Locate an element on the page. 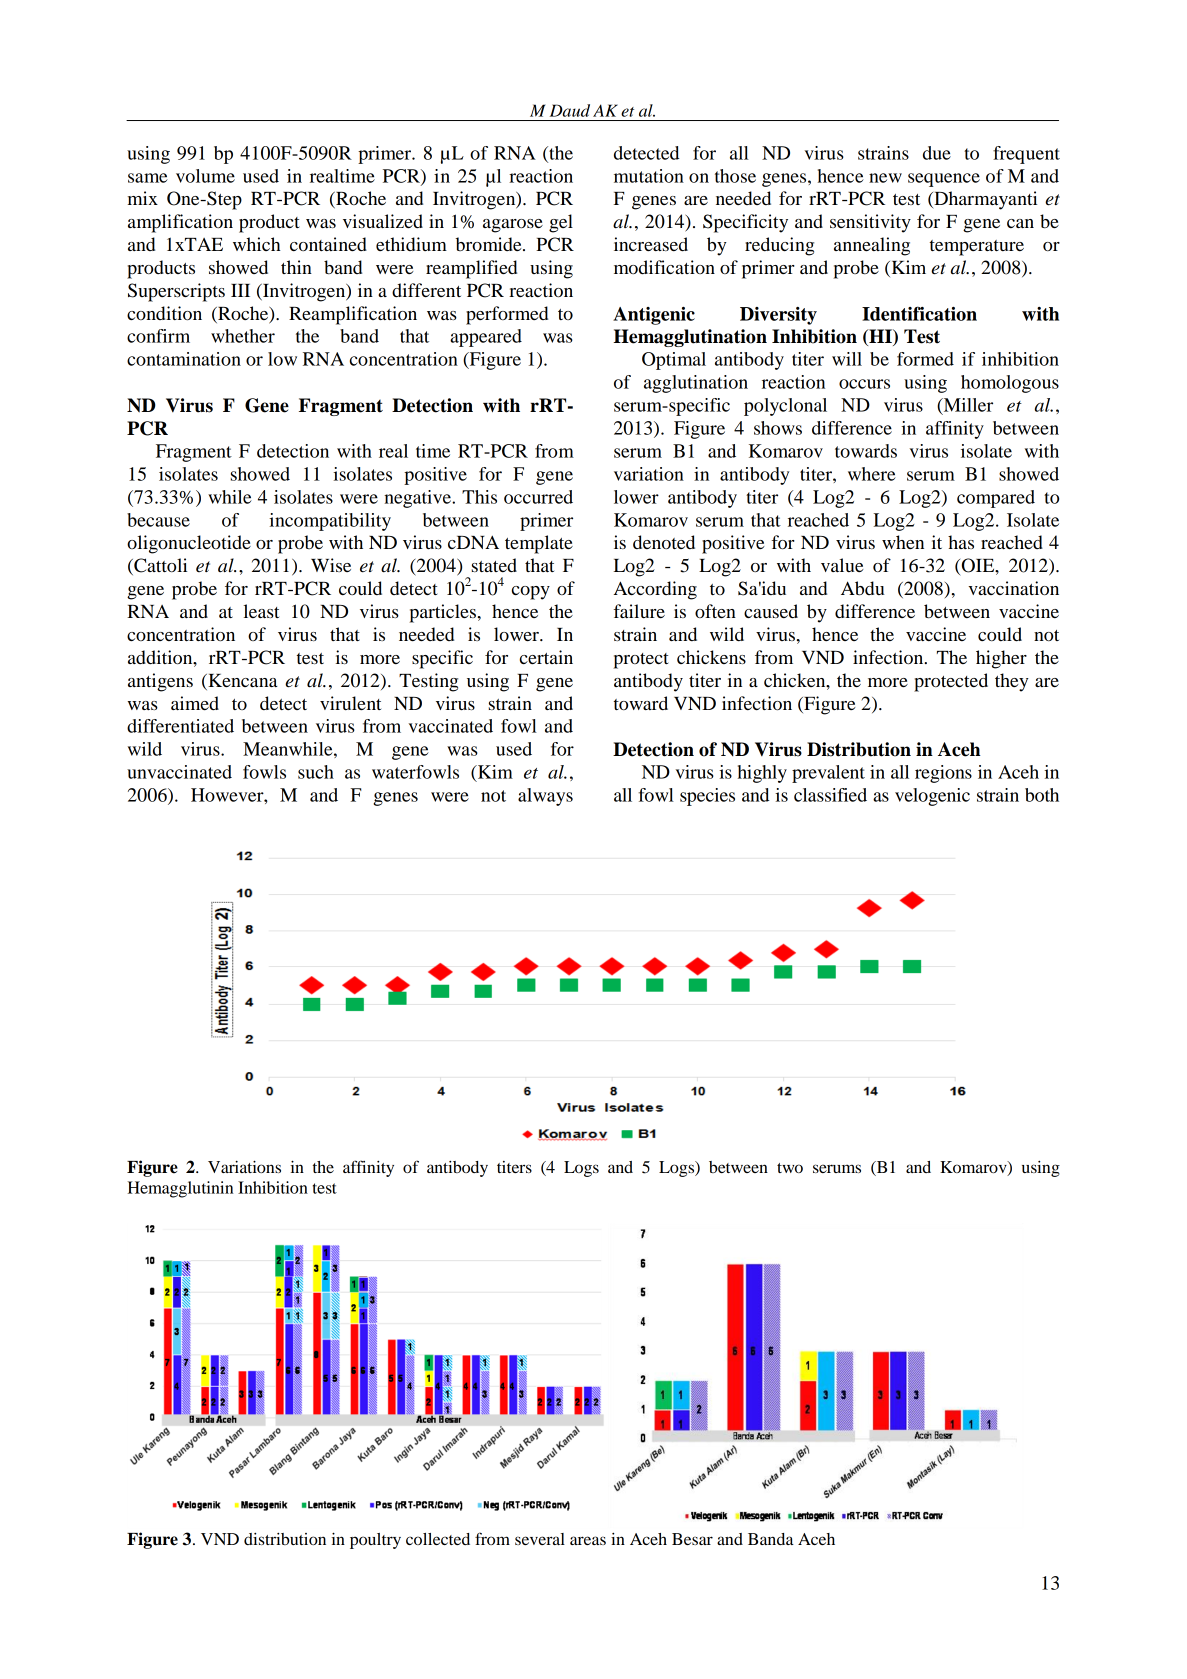  regions is located at coordinates (943, 774).
